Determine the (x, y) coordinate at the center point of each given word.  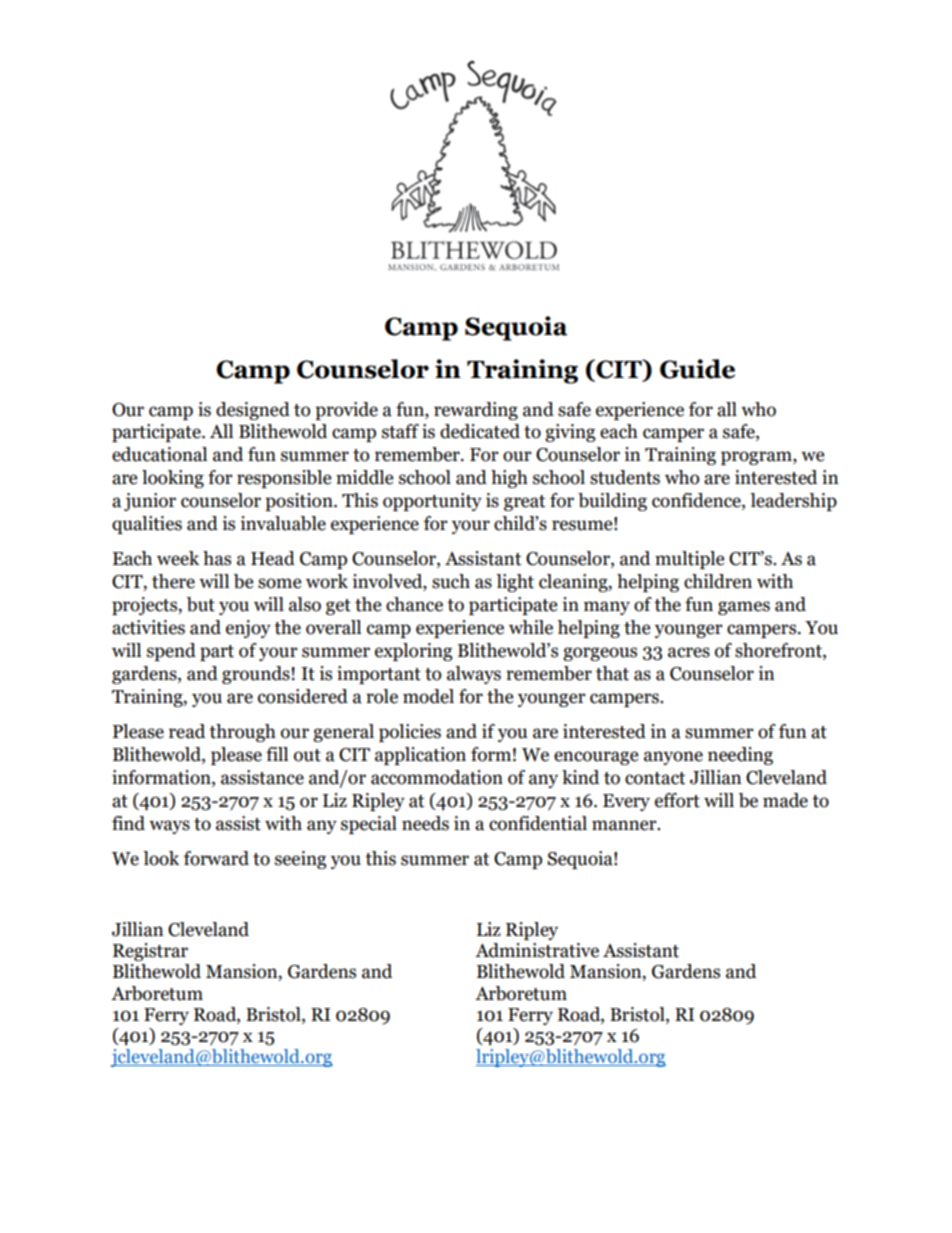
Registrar (150, 952)
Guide (697, 369)
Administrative (537, 950)
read (187, 731)
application (420, 756)
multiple (689, 560)
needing (740, 756)
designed (253, 411)
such (451, 581)
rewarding (476, 411)
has (217, 558)
